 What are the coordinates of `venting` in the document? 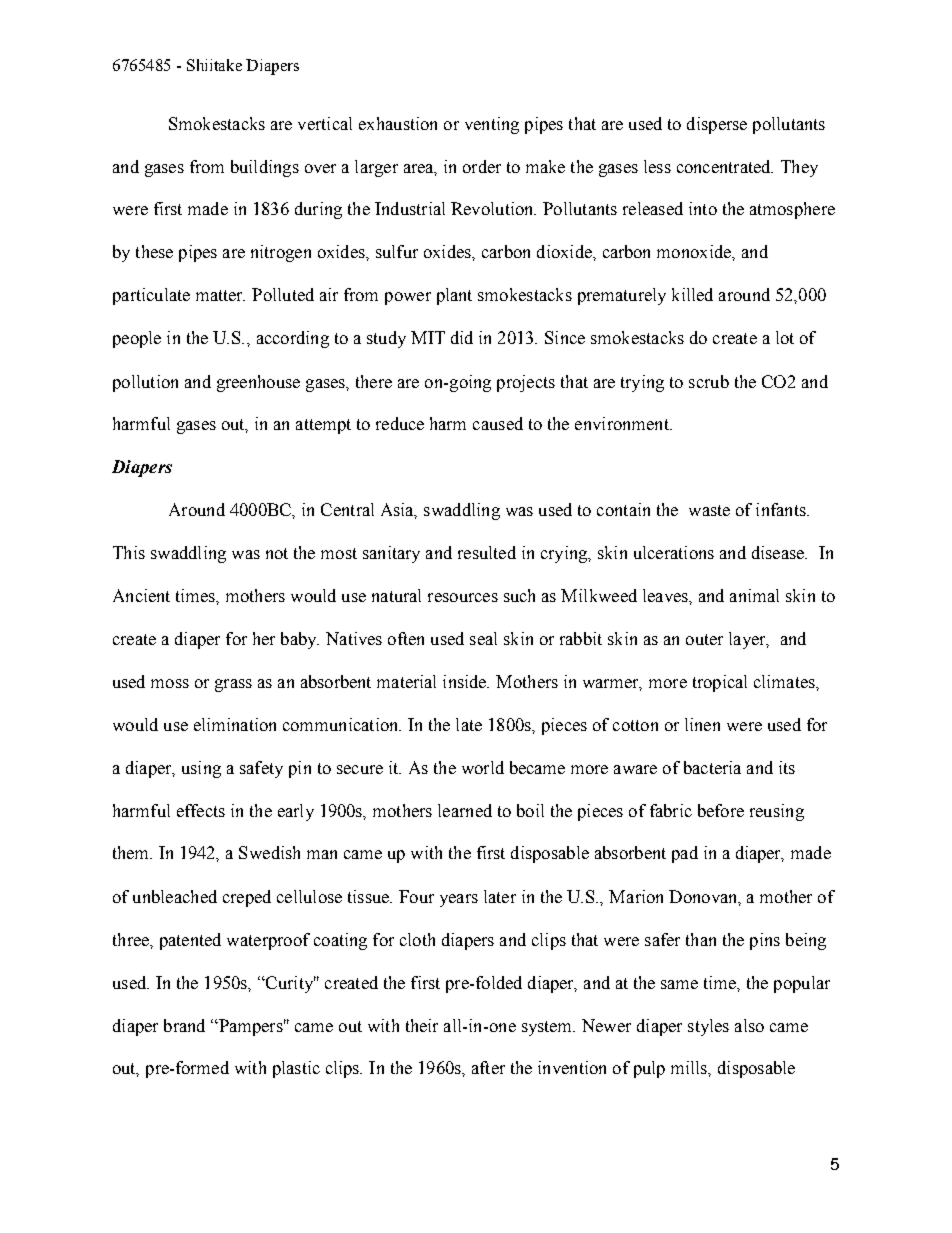 It's located at (492, 125).
